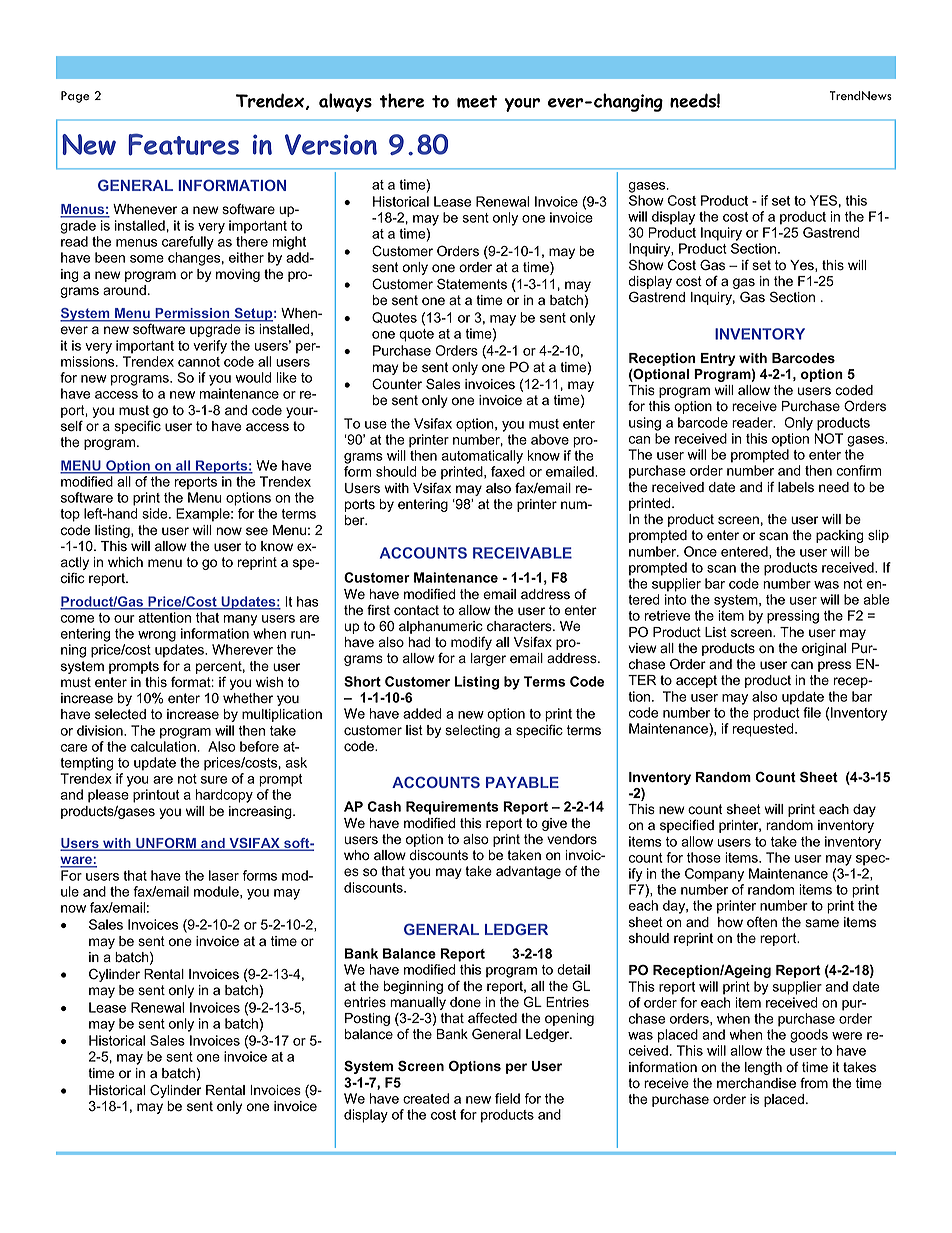  What do you see at coordinates (367, 1019) in the page?
I see `Posting` at bounding box center [367, 1019].
